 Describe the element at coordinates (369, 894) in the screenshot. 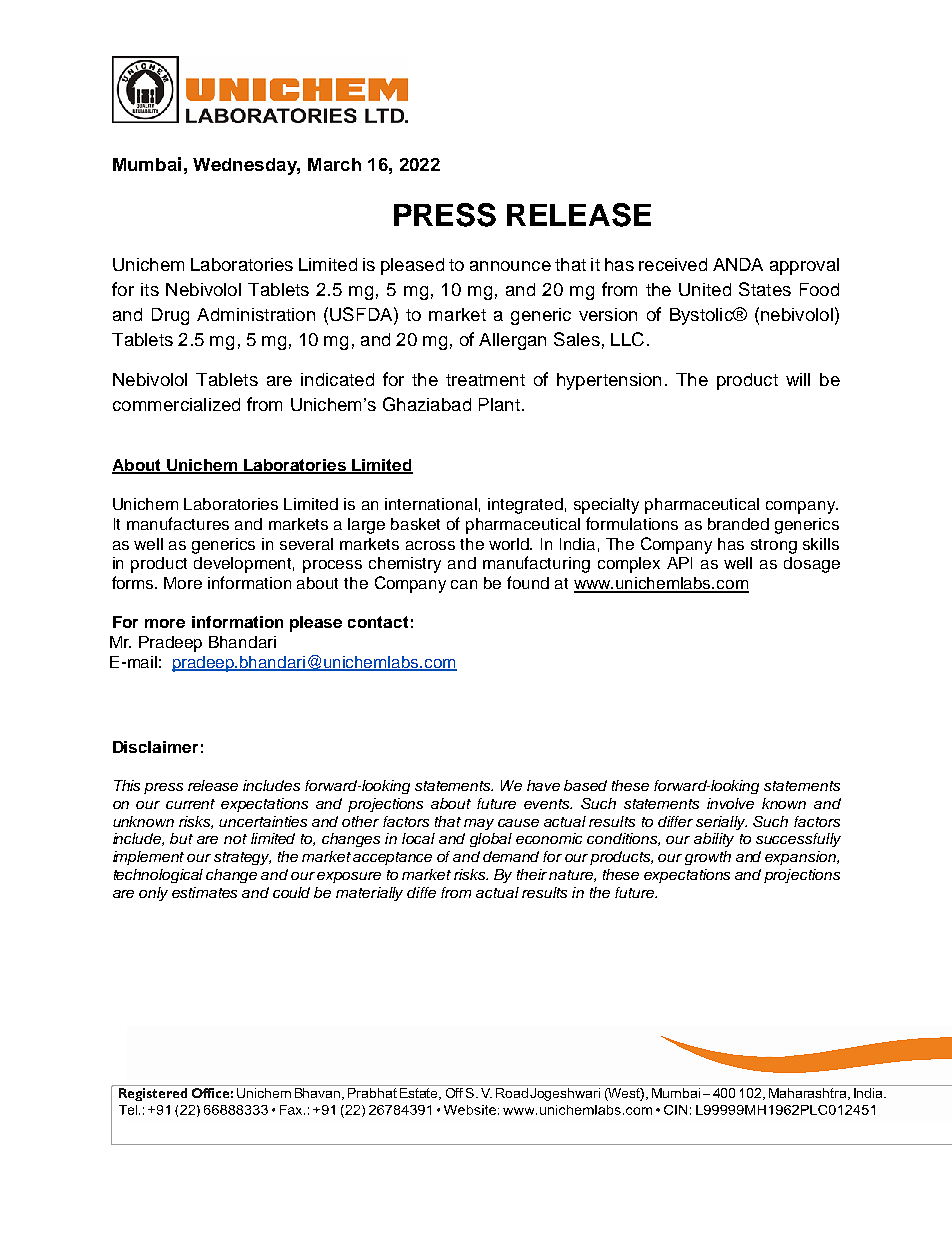

I see `materially` at that location.
